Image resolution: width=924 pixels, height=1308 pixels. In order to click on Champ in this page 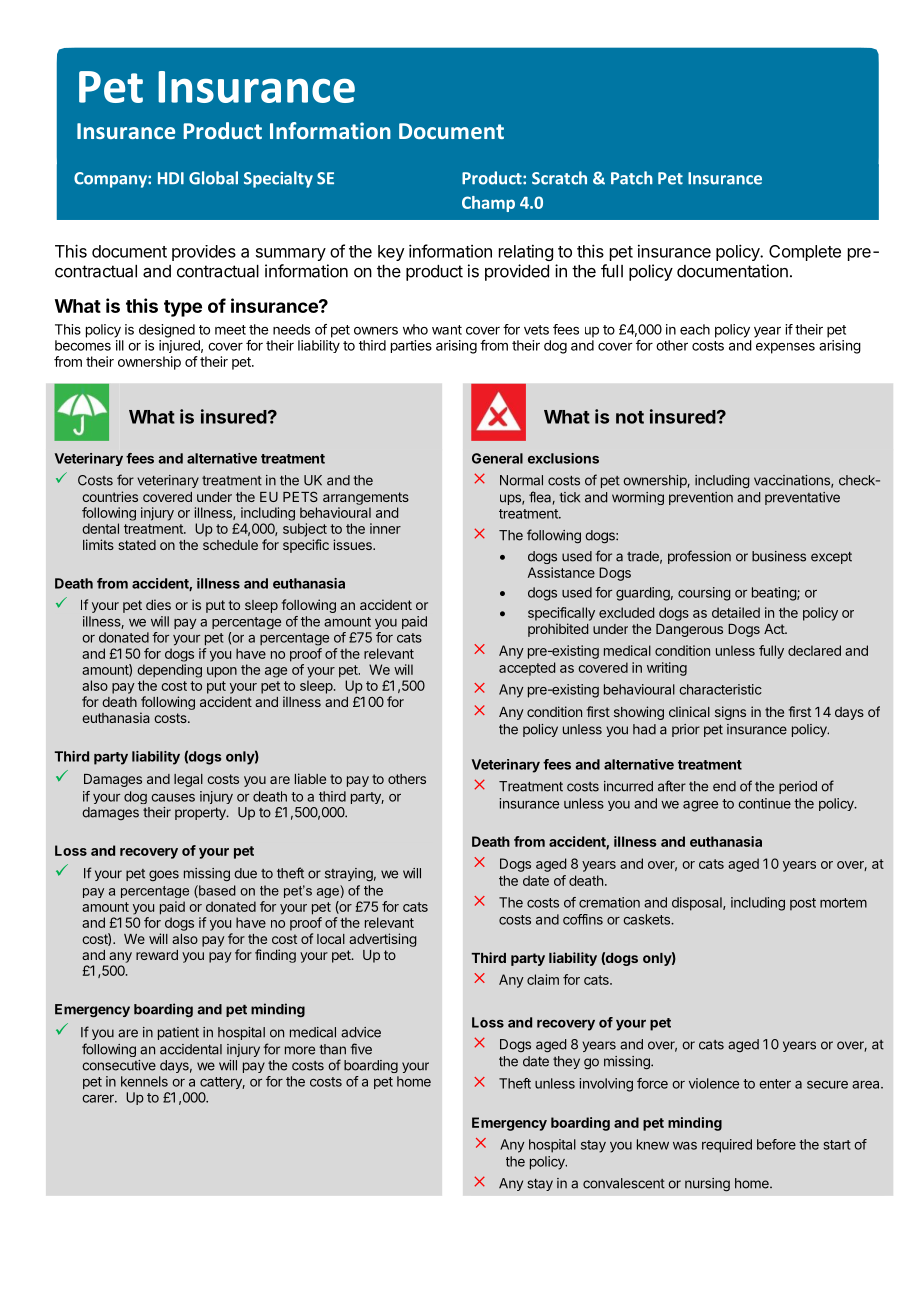, I will do `click(488, 204)`.
